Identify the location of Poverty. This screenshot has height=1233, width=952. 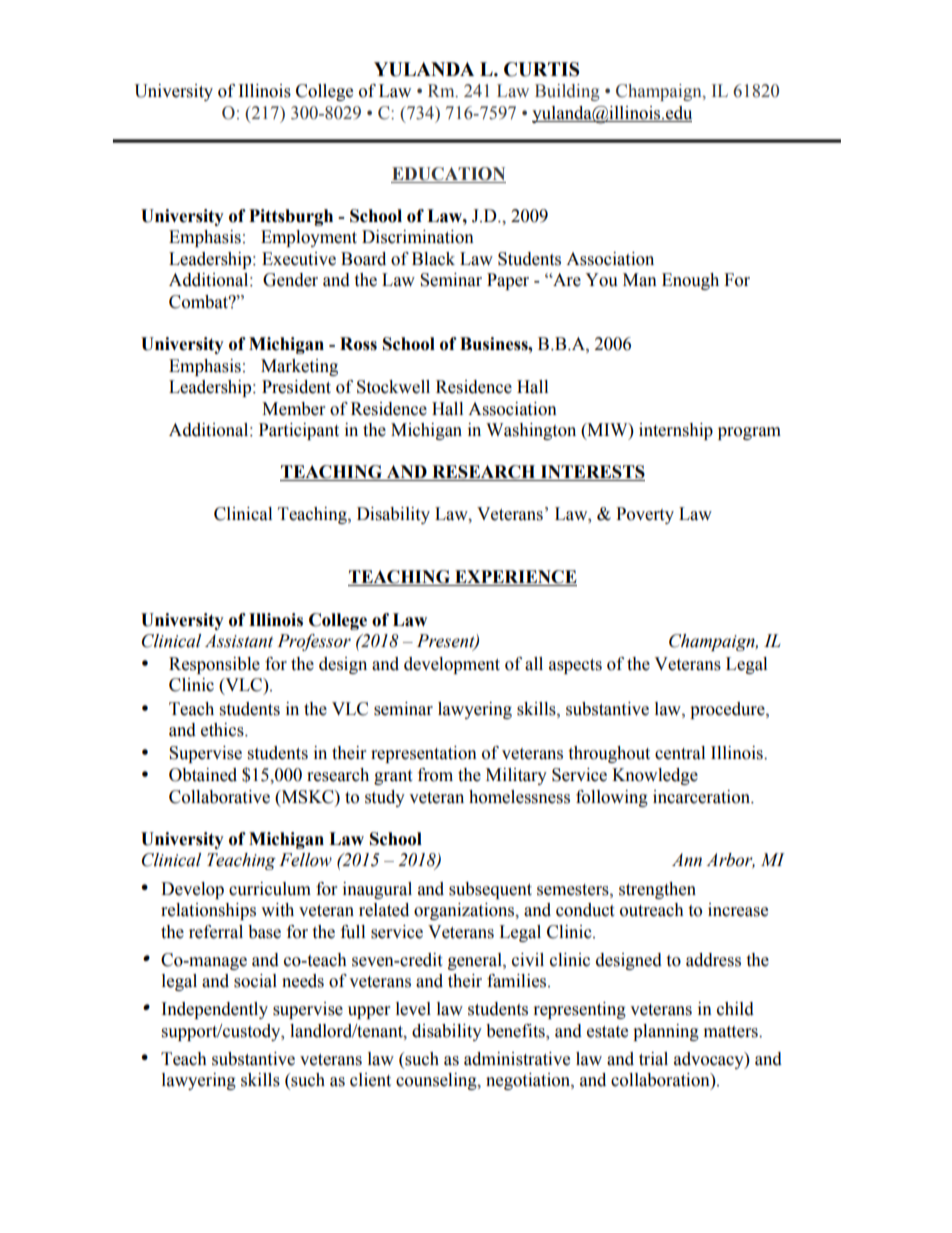
(645, 515).
